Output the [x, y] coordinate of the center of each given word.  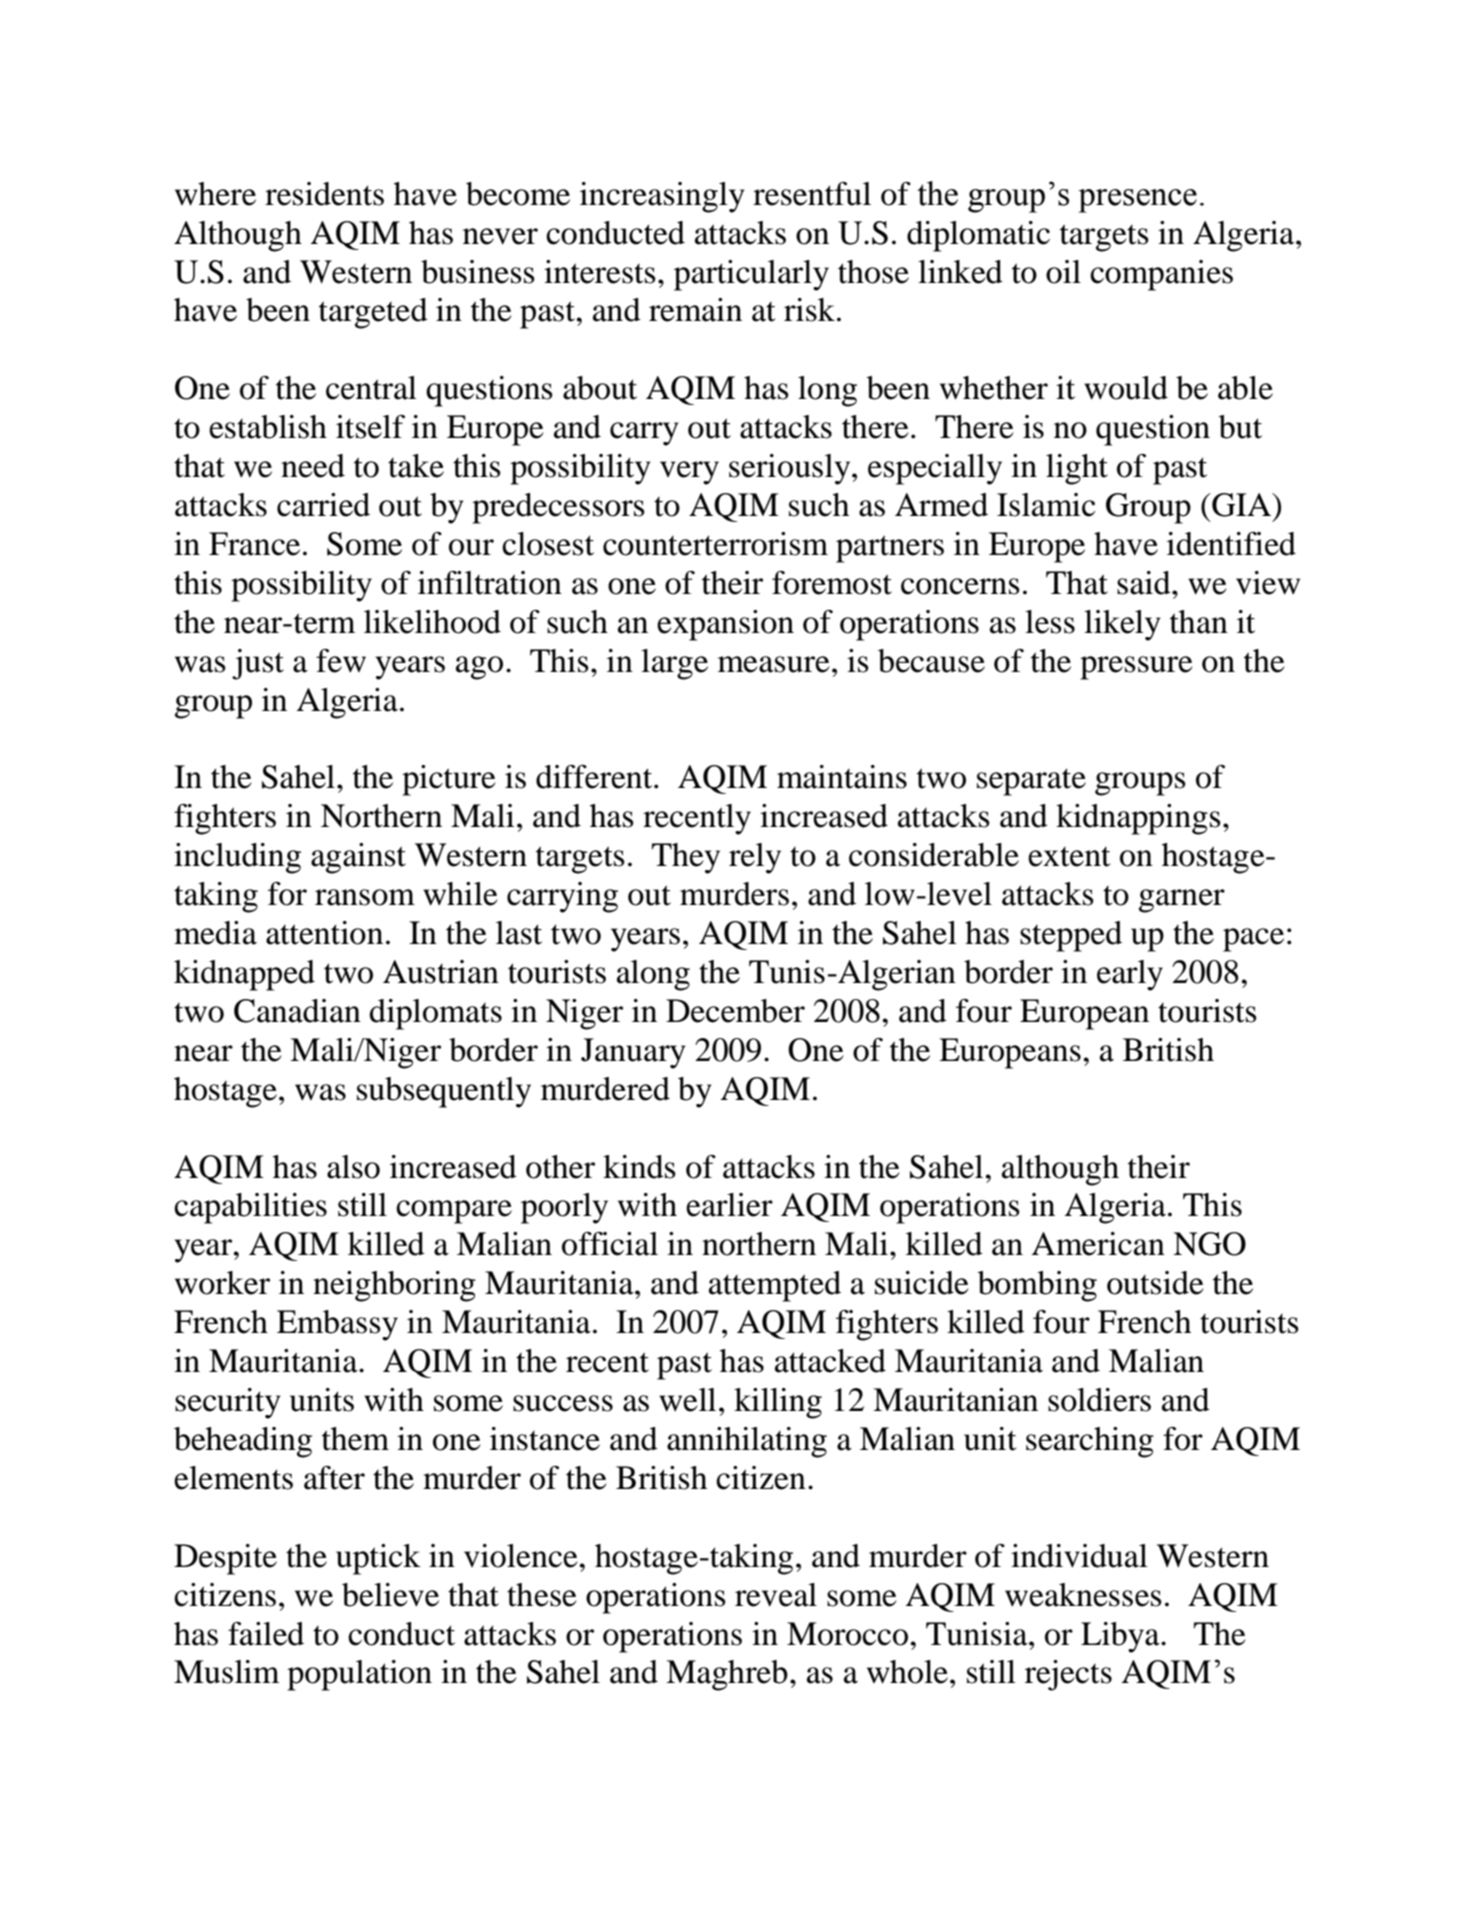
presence [1137, 201]
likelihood [432, 622]
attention [324, 933]
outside [1155, 1283]
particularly [751, 275]
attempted [775, 1286]
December [735, 1011]
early [1130, 975]
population [359, 1675]
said [1145, 583]
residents [324, 194]
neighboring [394, 1286]
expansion [725, 625]
